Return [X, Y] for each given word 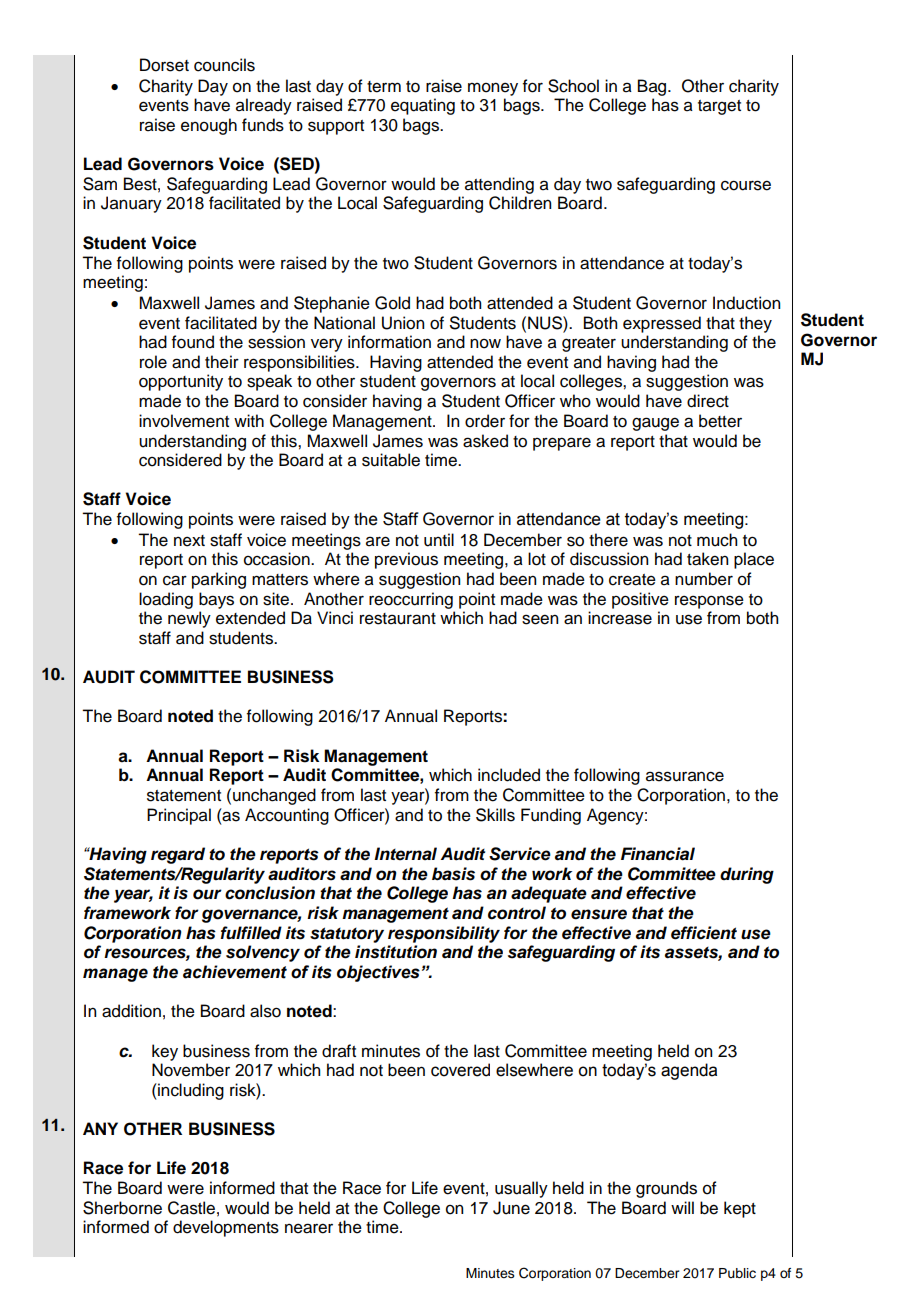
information [389, 342]
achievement [235, 972]
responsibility [444, 934]
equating [423, 106]
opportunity [181, 382]
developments [226, 1228]
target [719, 107]
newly [189, 619]
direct [708, 401]
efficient [704, 933]
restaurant [398, 619]
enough [209, 126]
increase [620, 618]
